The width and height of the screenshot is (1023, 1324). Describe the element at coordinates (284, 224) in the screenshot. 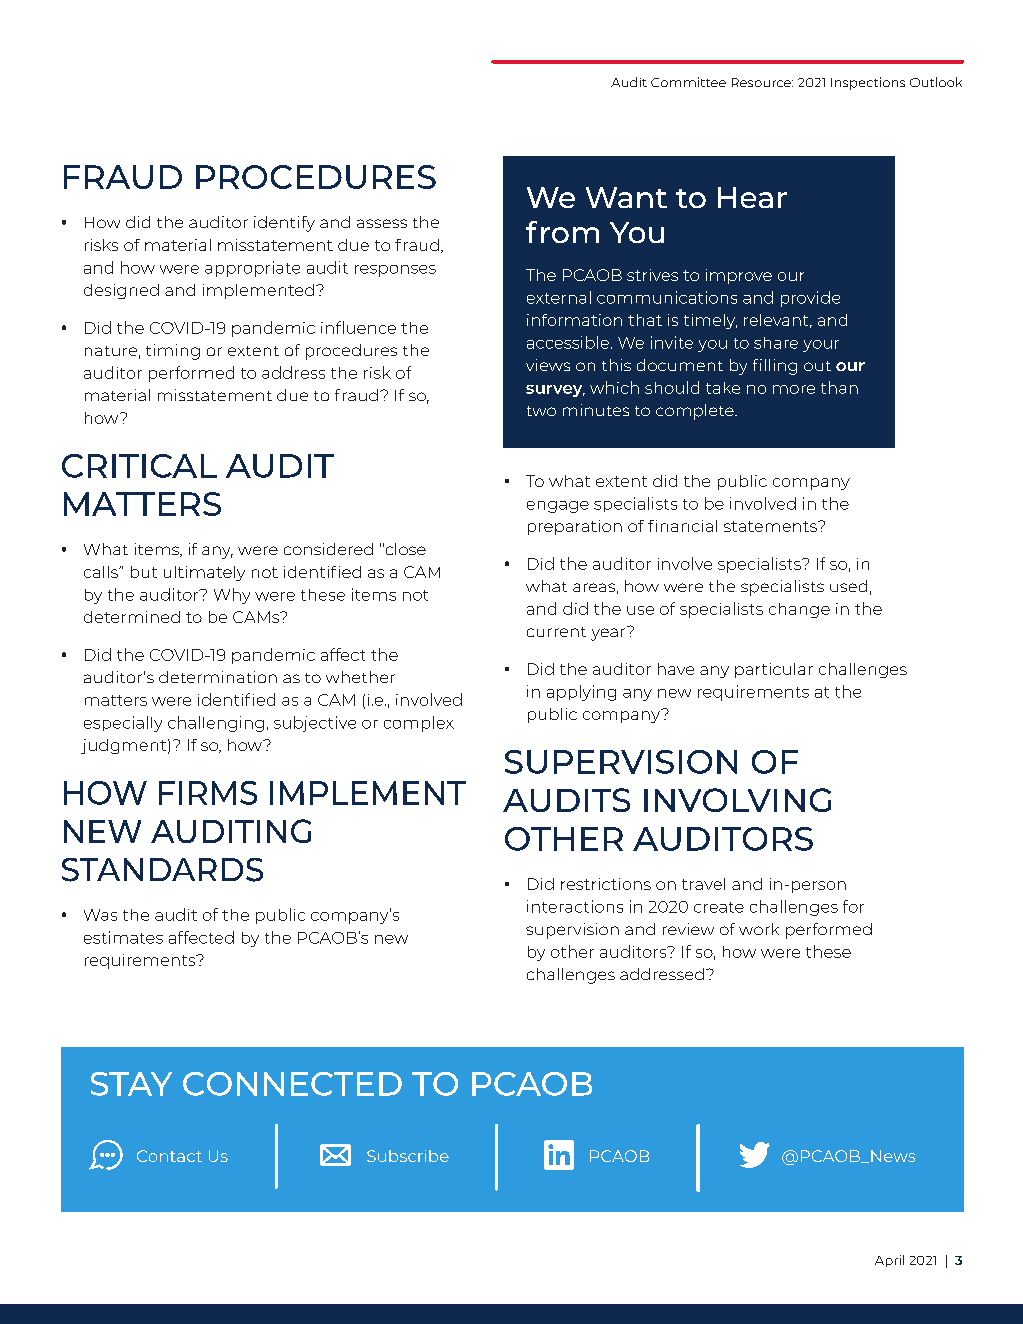

I see `identify` at that location.
